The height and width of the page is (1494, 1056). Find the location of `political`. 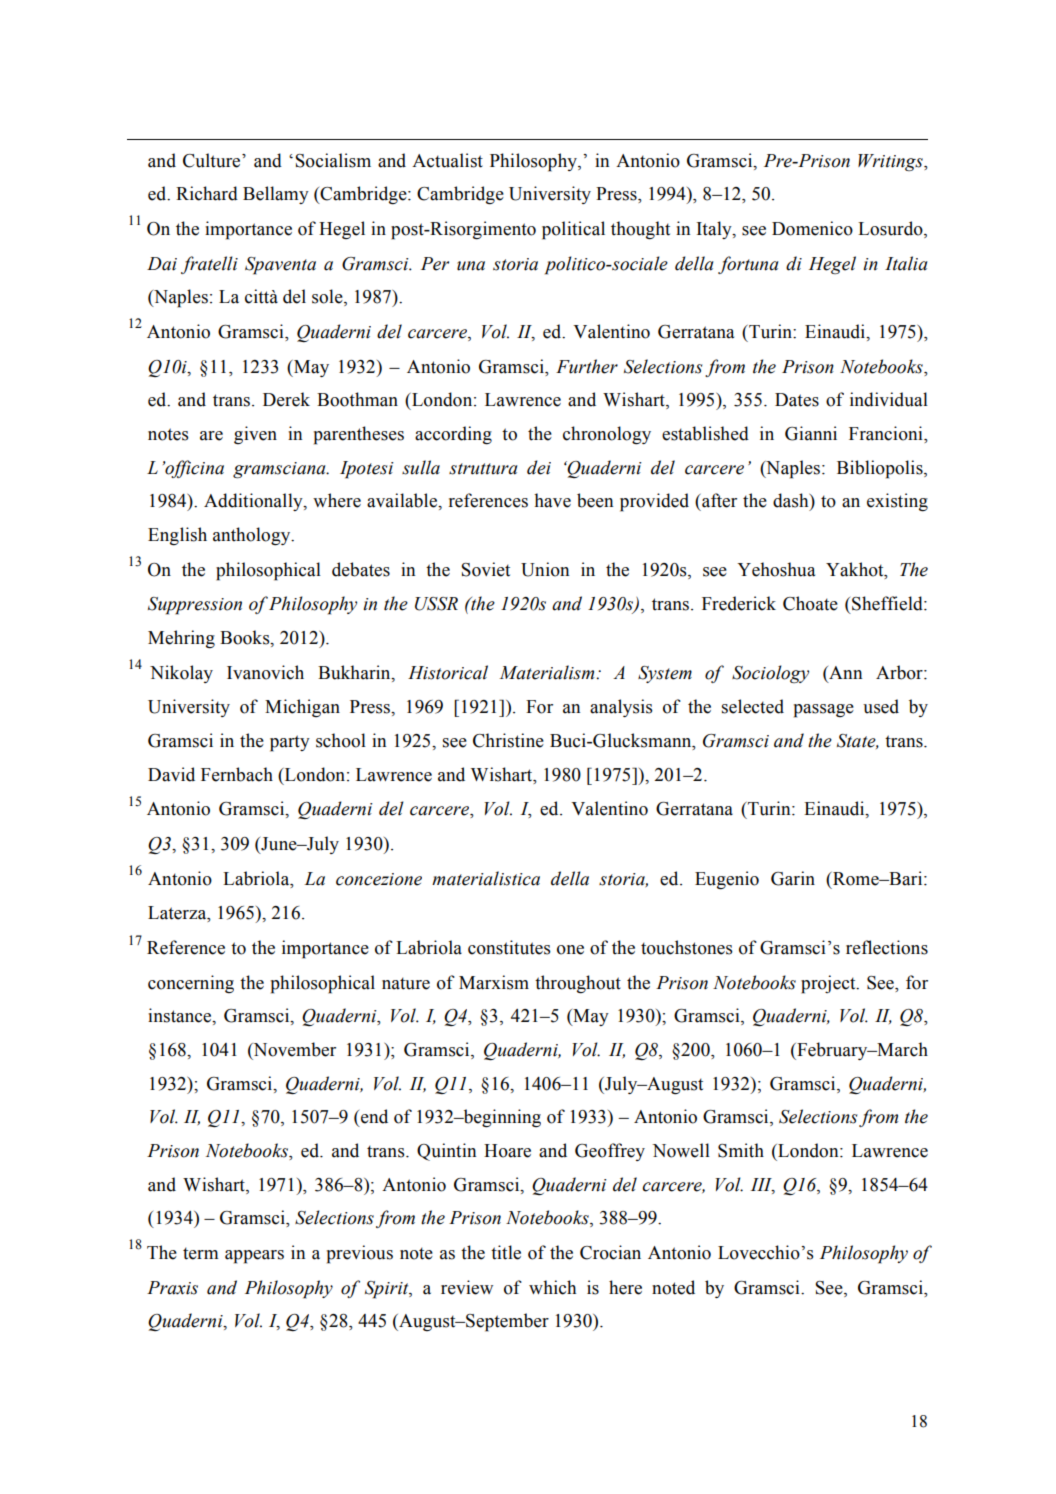

political is located at coordinates (573, 230).
